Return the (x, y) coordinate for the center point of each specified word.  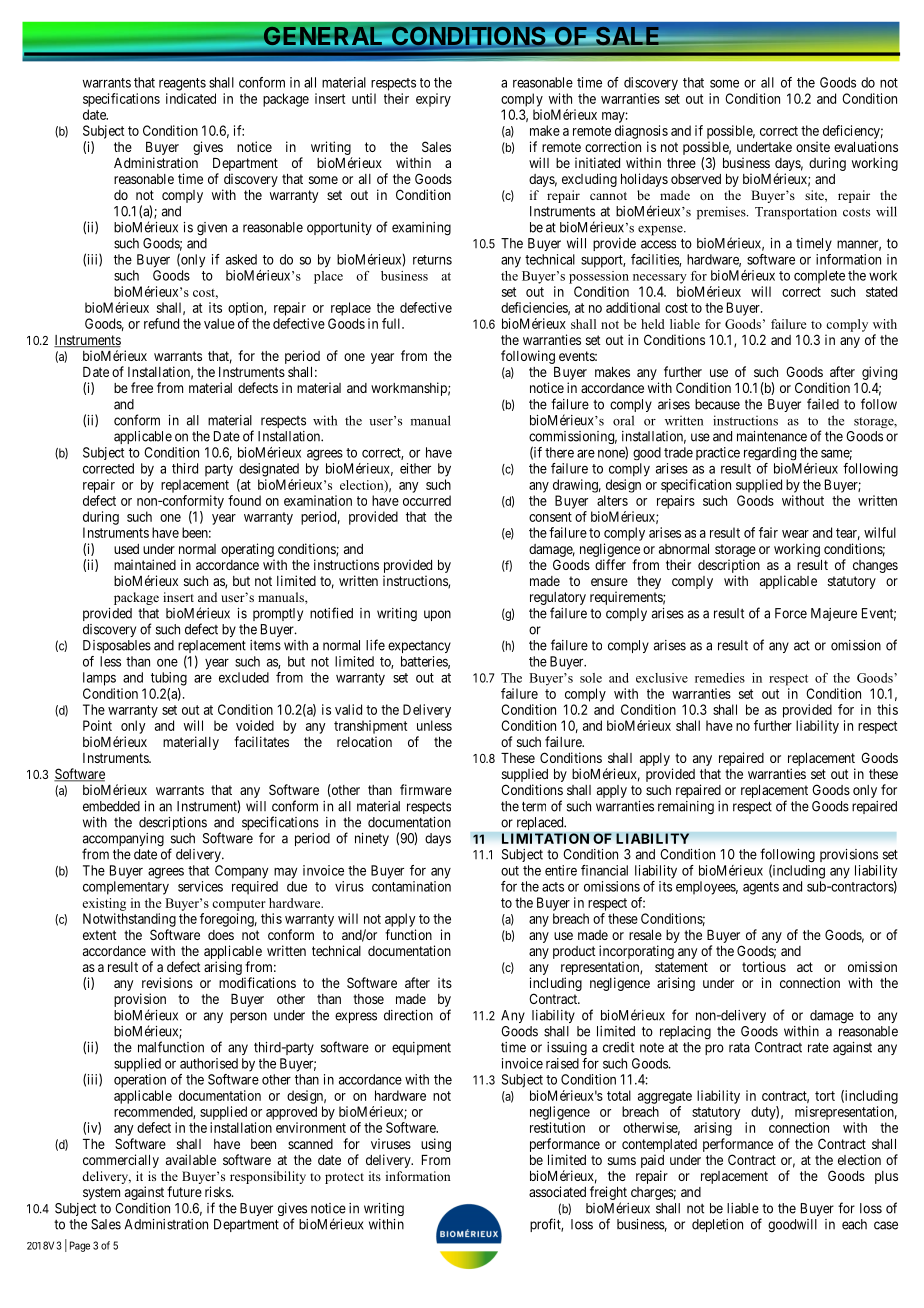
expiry (433, 100)
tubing (169, 679)
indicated (191, 98)
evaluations (866, 146)
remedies (720, 678)
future (184, 1191)
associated (557, 1191)
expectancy (419, 647)
